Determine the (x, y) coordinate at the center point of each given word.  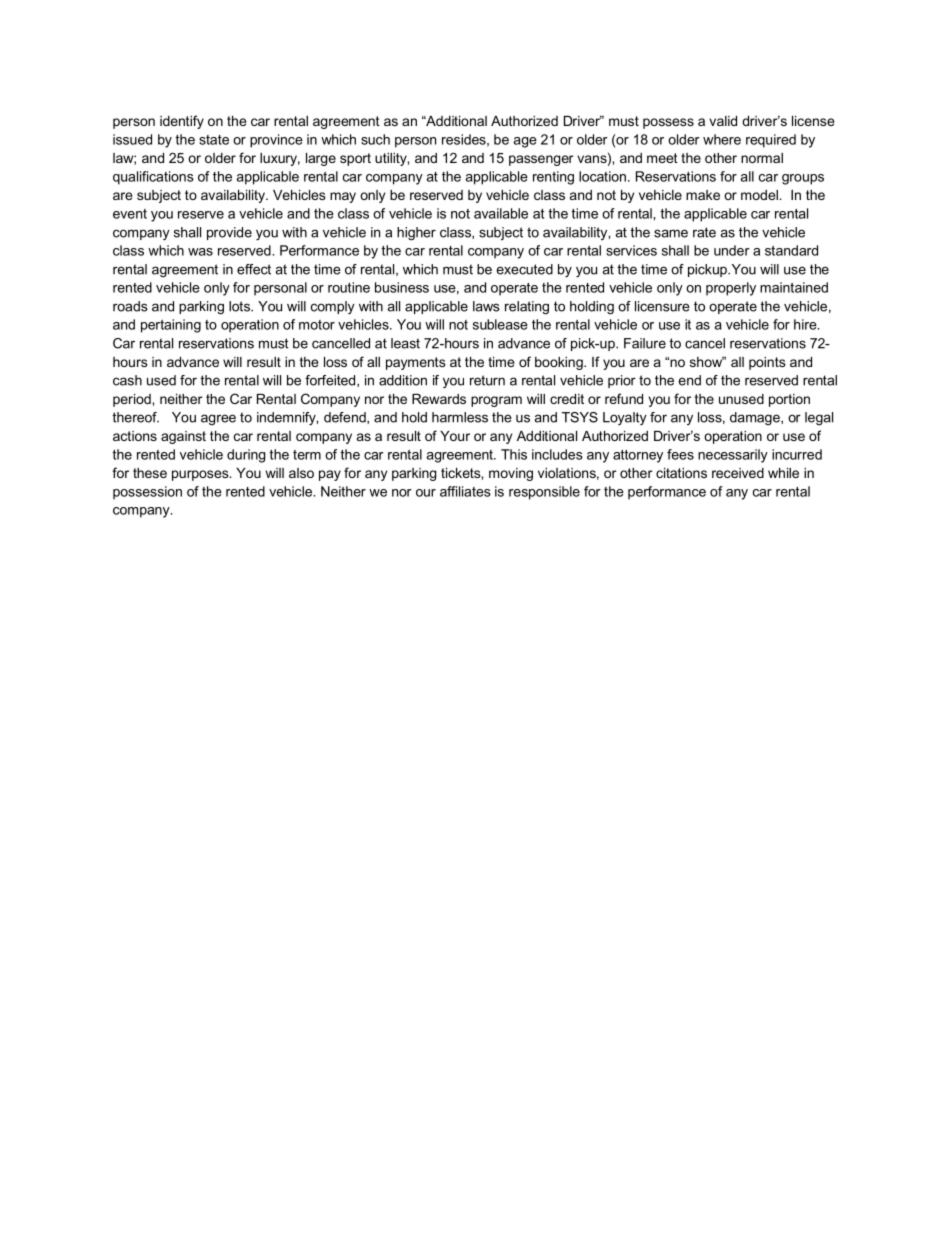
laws (486, 306)
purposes (201, 475)
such (375, 139)
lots (240, 306)
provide (229, 233)
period (133, 400)
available (501, 213)
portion (789, 400)
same (671, 233)
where (722, 139)
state (214, 140)
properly (731, 289)
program (496, 401)
